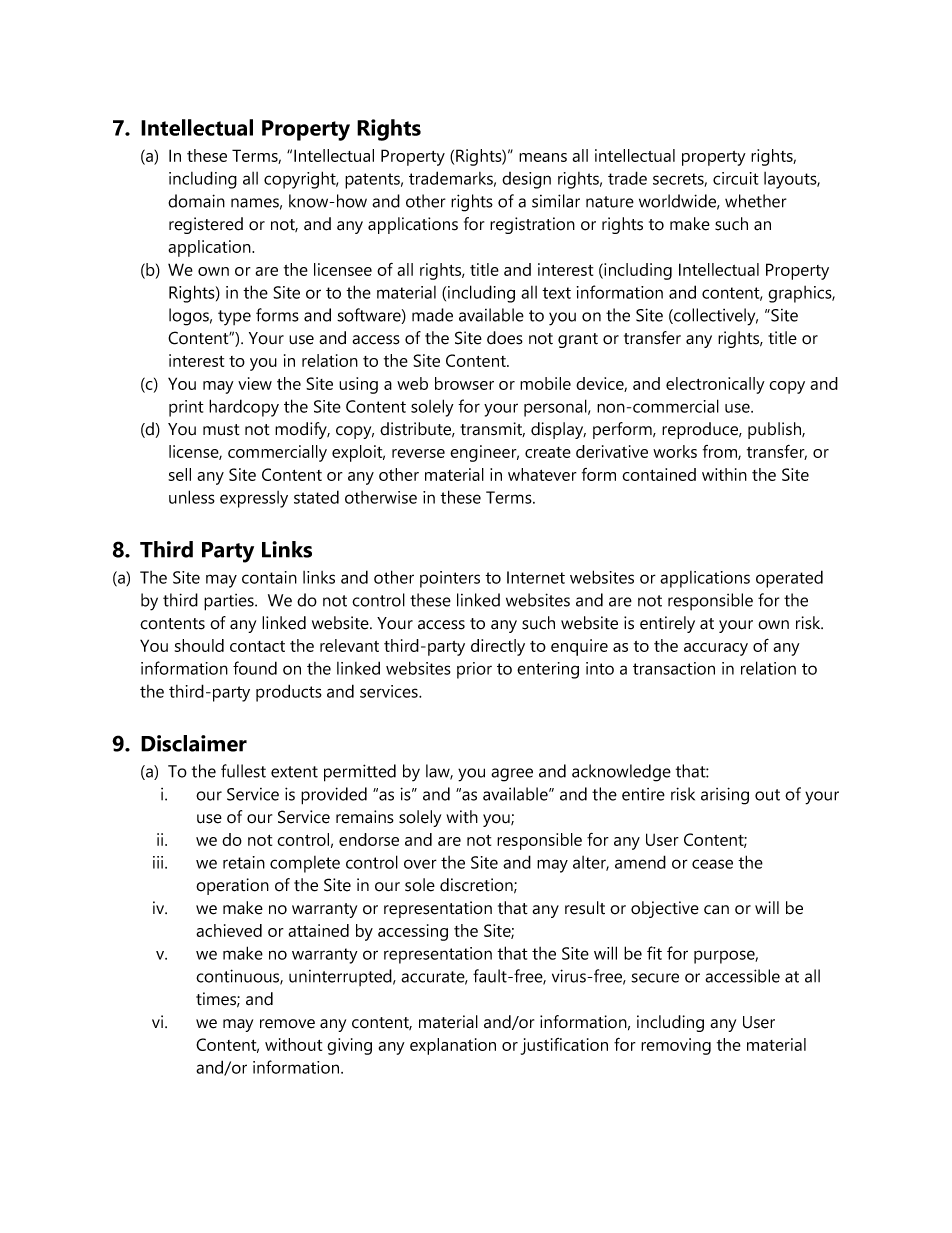 Image resolution: width=952 pixels, height=1233 pixels. Describe the element at coordinates (450, 579) in the document. I see `pointers` at that location.
